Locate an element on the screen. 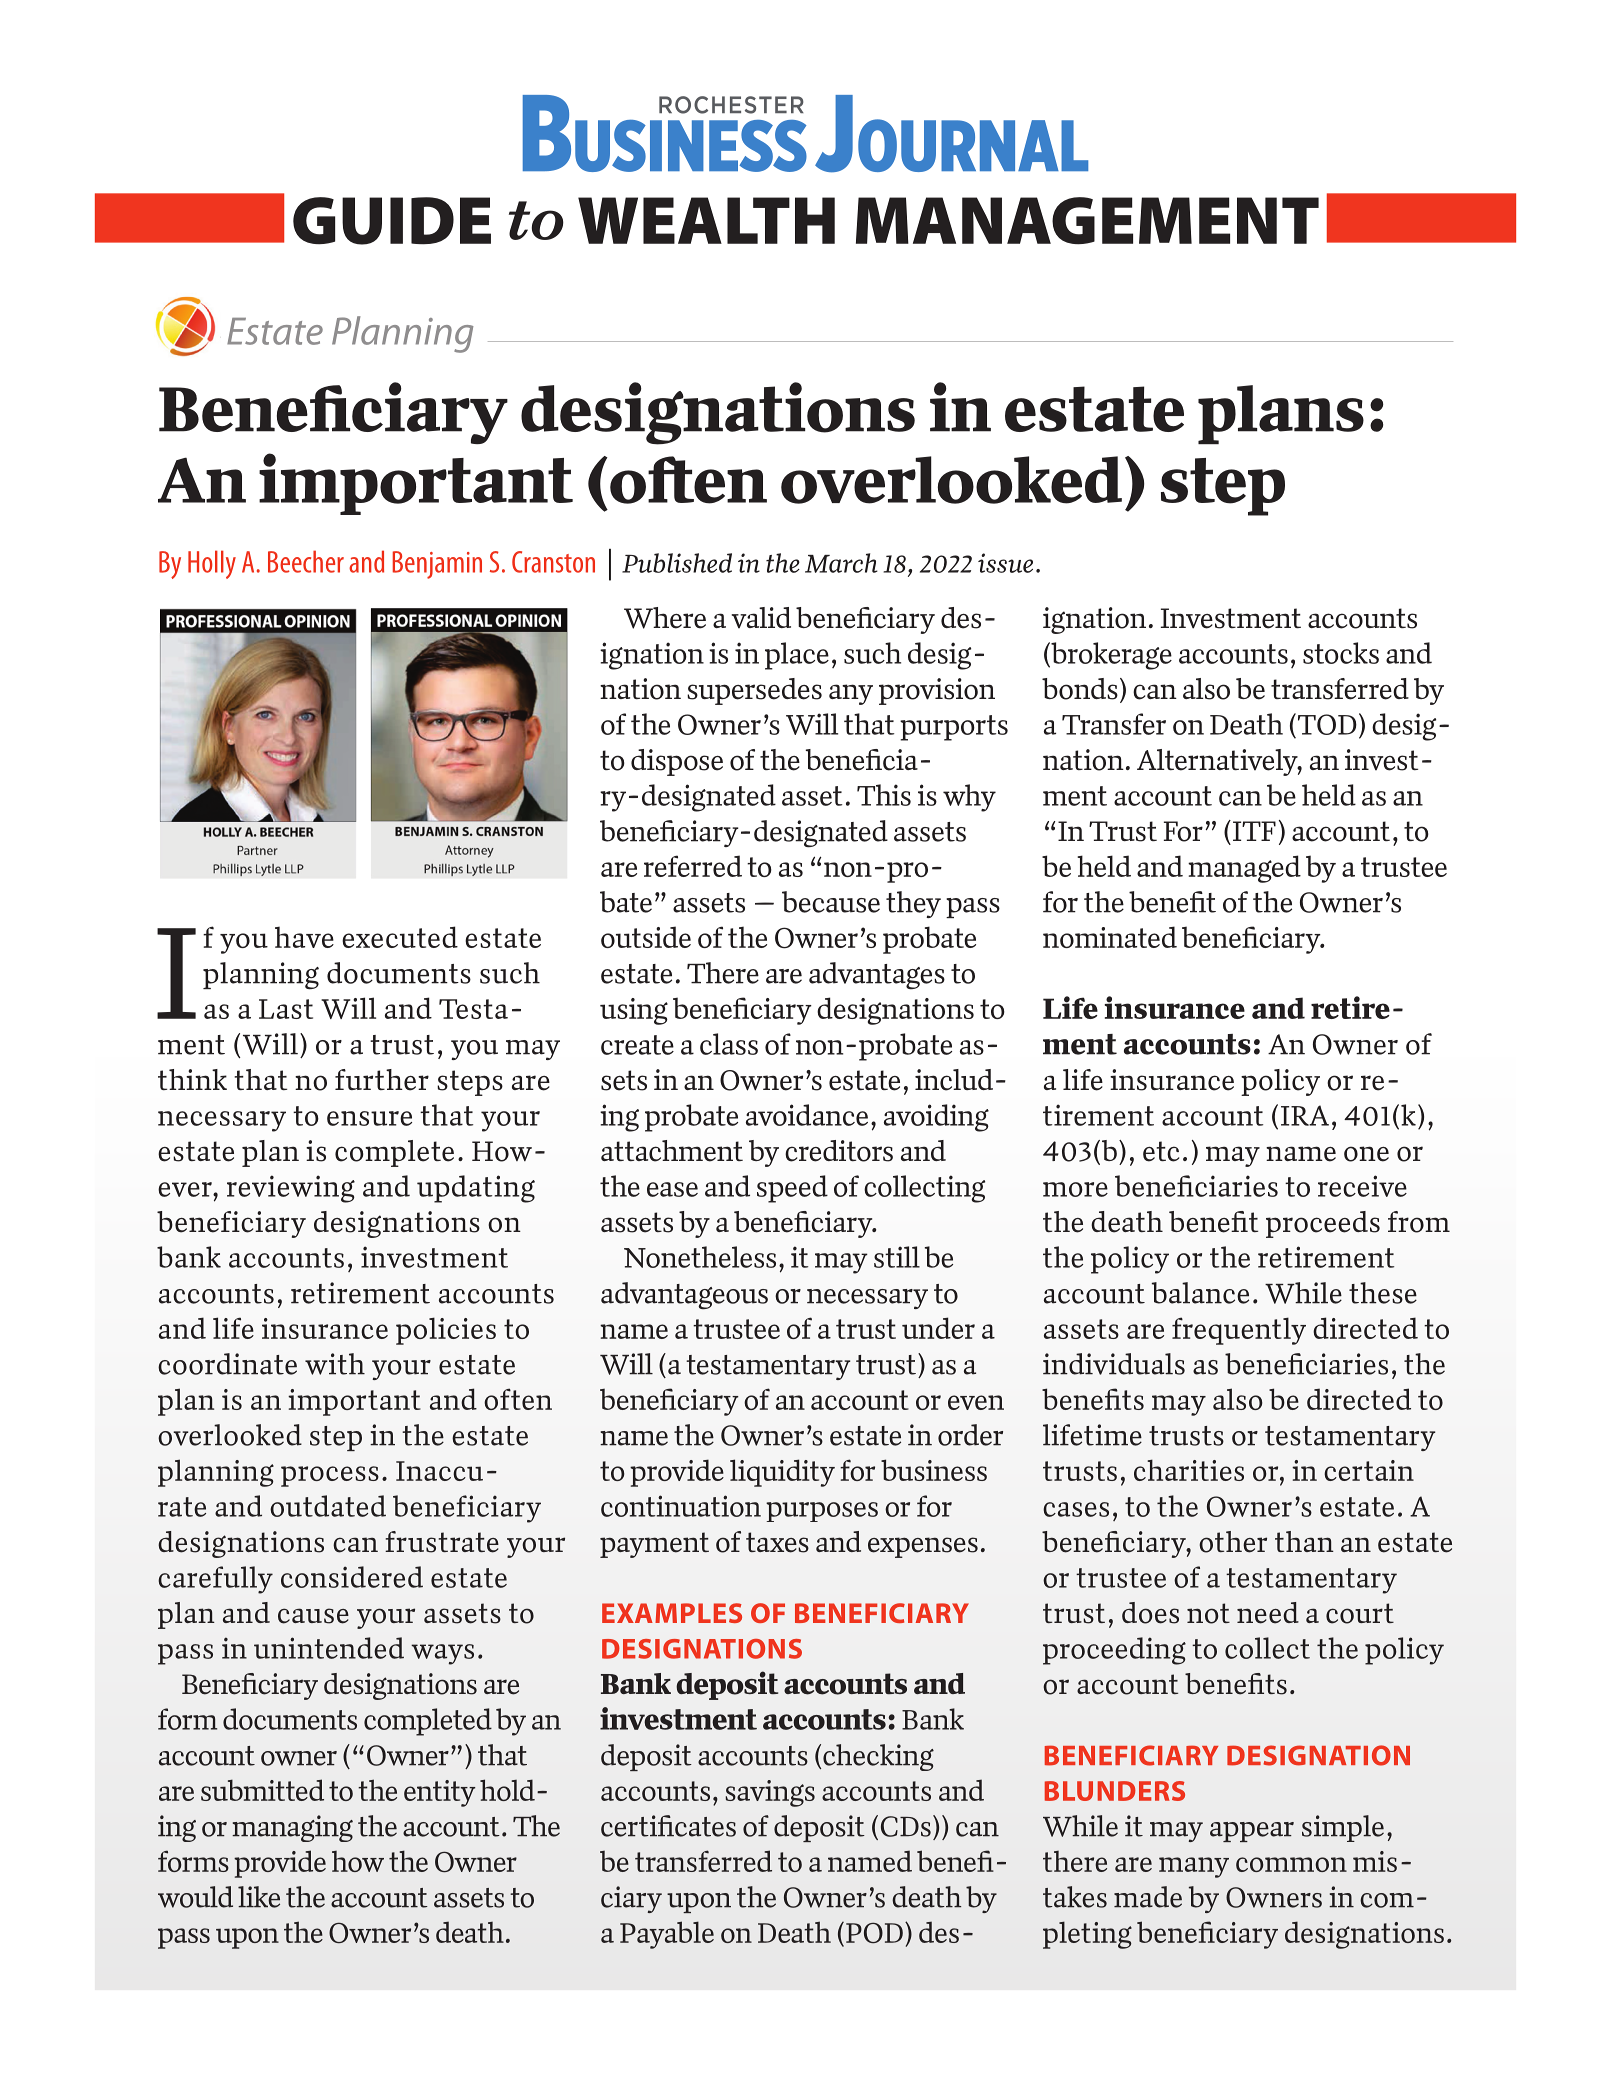 The height and width of the screenshot is (2085, 1611). GUIDE is located at coordinates (392, 221).
